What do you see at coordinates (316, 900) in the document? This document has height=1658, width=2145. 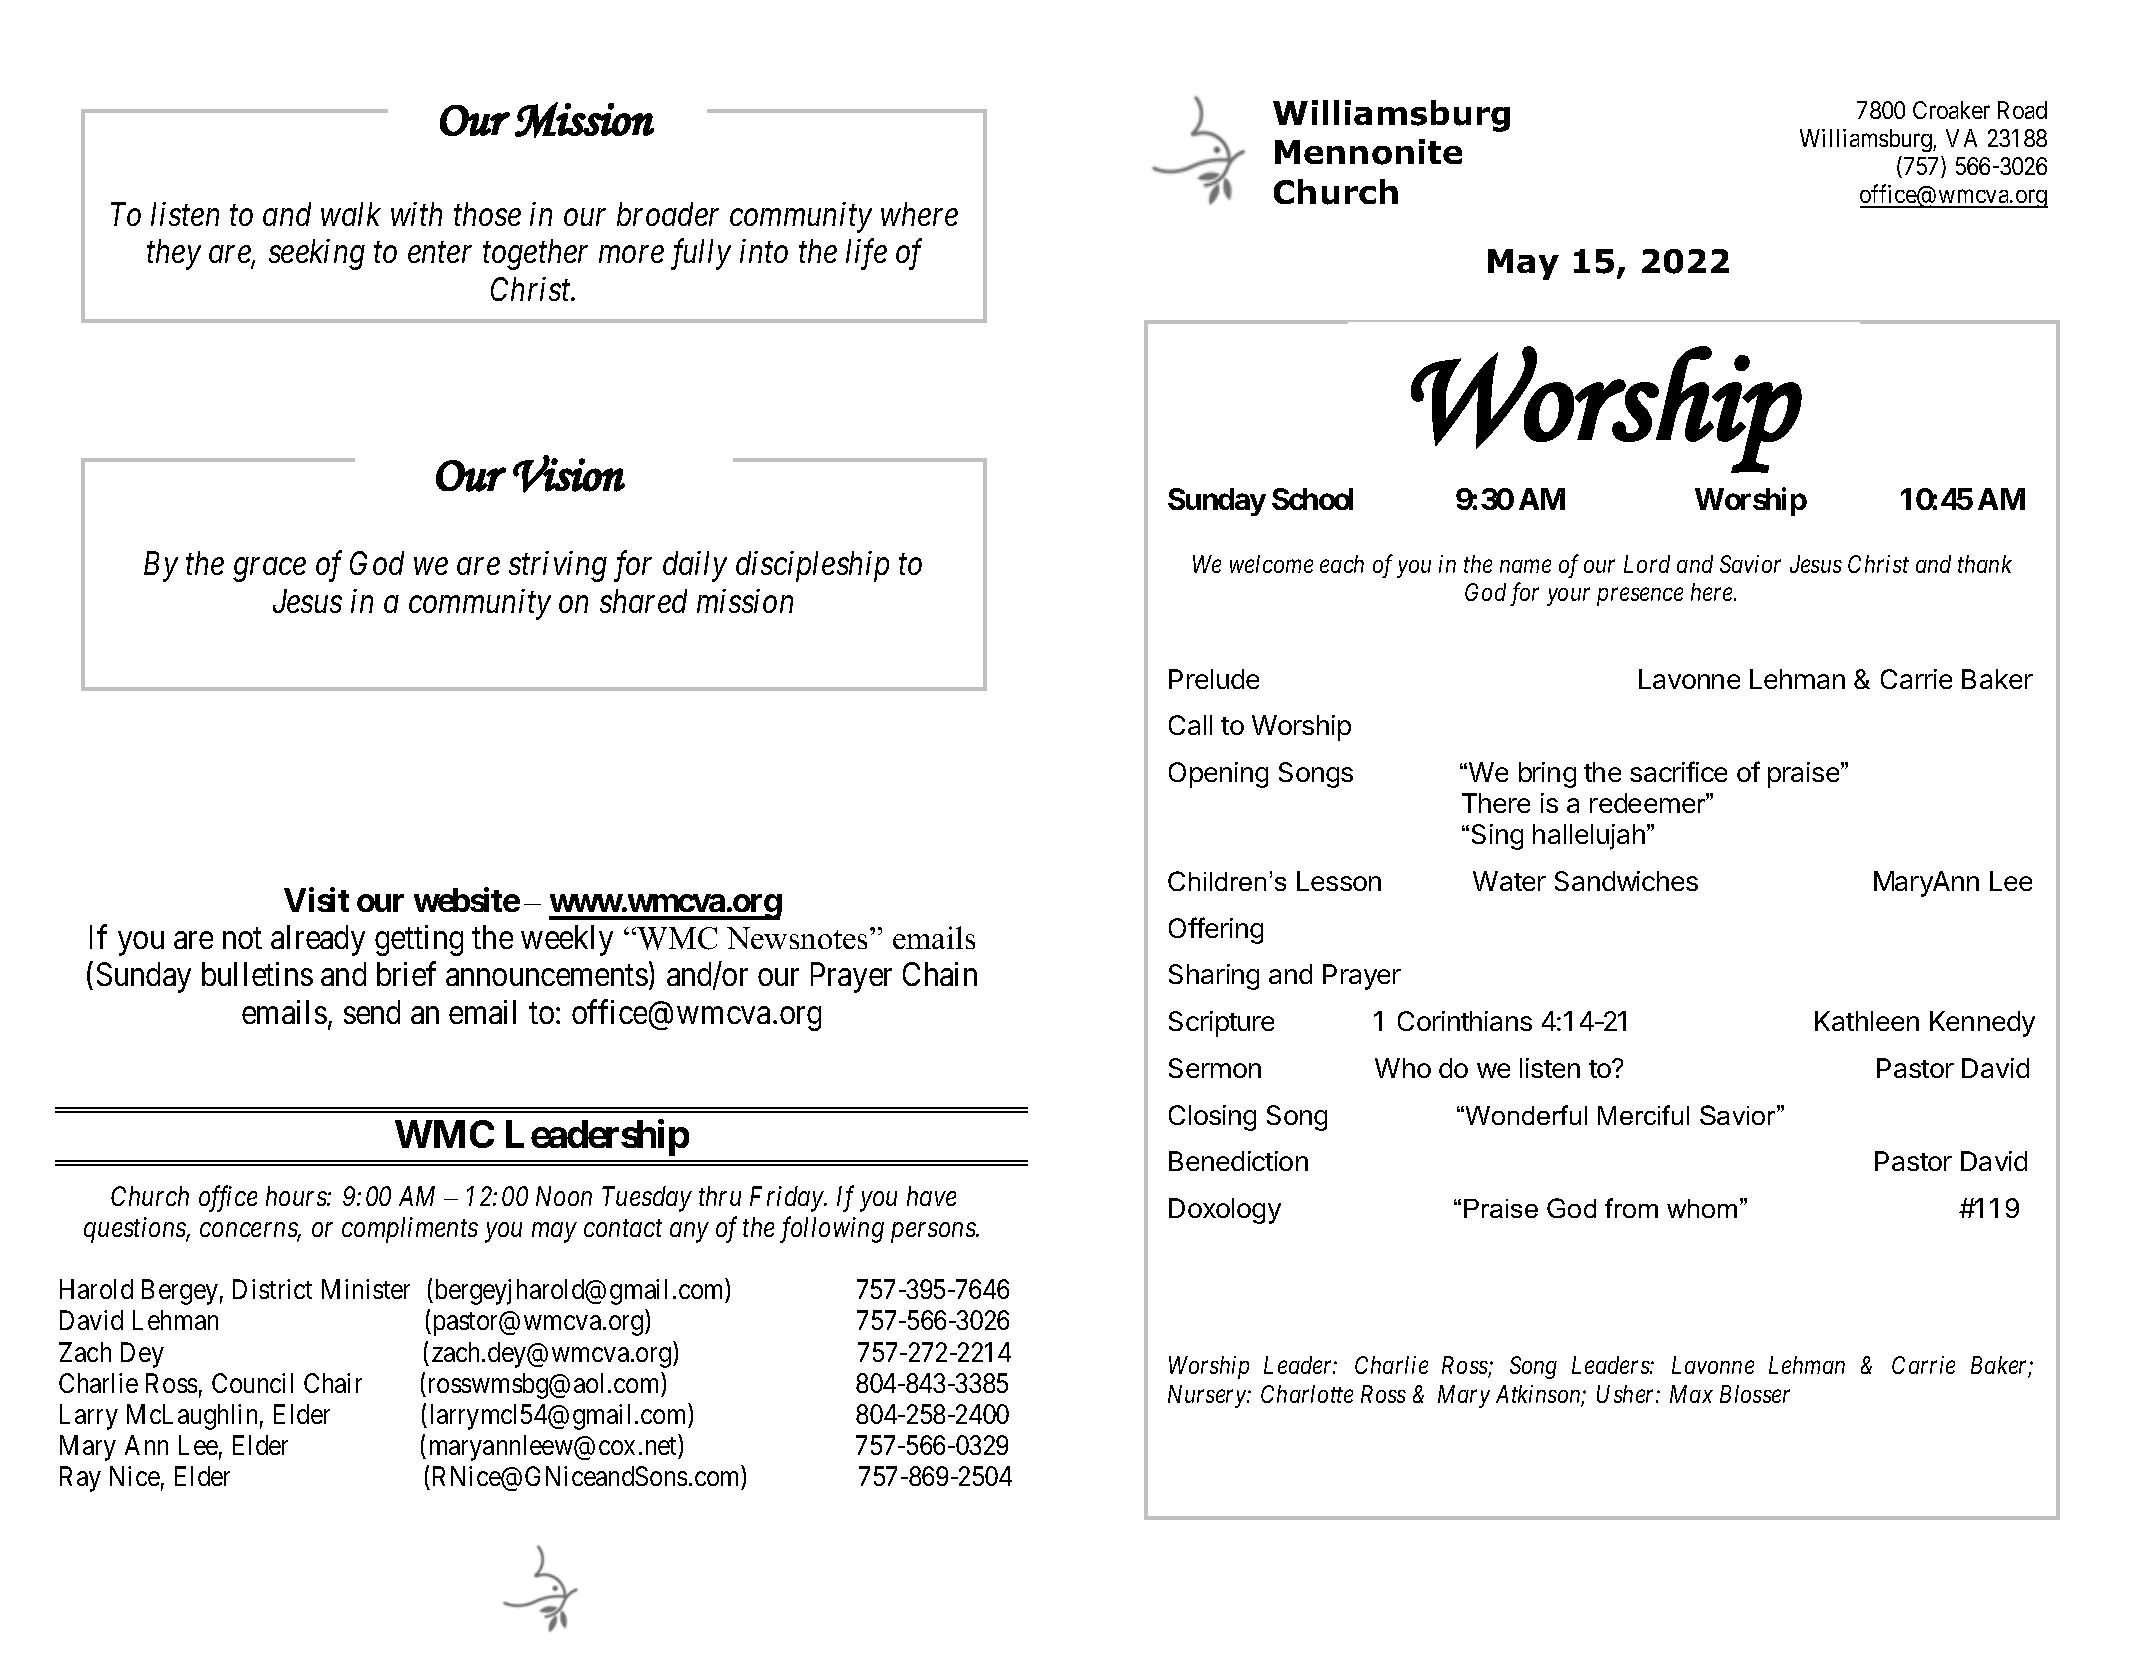 I see `Visit` at bounding box center [316, 900].
